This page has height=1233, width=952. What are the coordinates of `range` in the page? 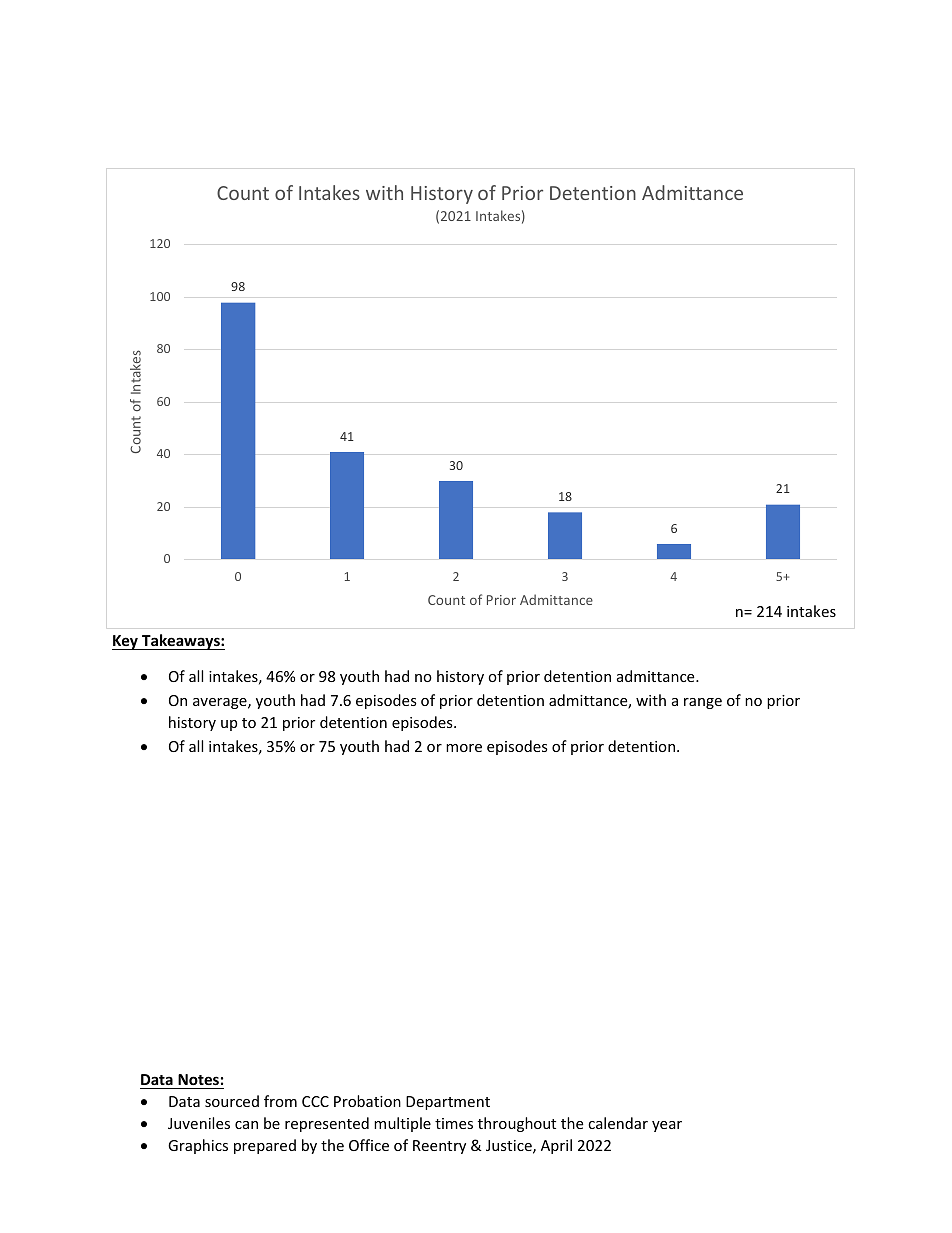 It's located at (703, 703).
